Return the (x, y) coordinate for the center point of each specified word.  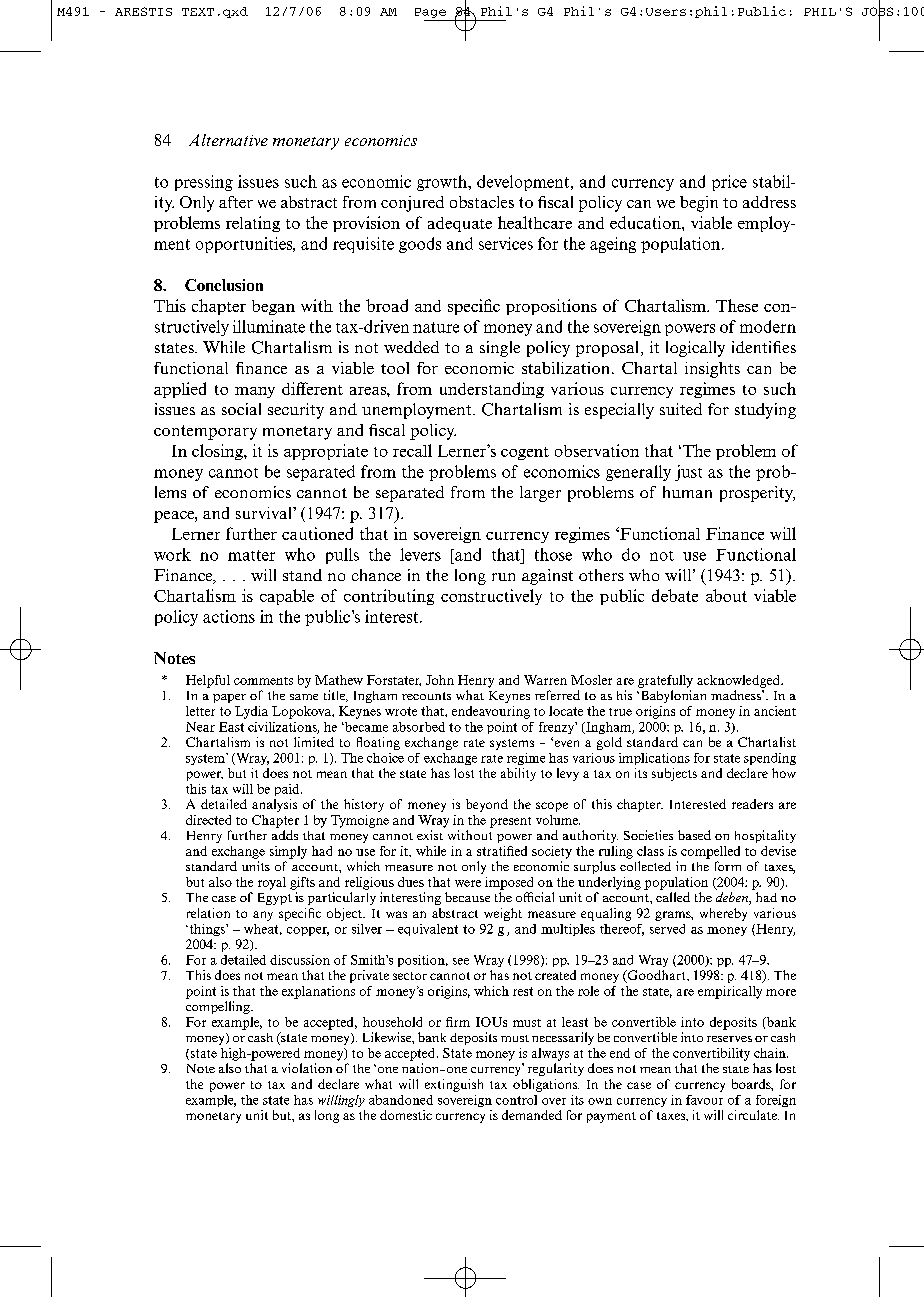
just (688, 473)
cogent (525, 453)
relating (253, 224)
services (506, 243)
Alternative (228, 140)
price (729, 183)
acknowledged (739, 681)
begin (699, 204)
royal (272, 883)
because (467, 897)
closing (218, 452)
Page (430, 13)
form (728, 866)
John (440, 680)
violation (307, 1068)
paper (229, 698)
